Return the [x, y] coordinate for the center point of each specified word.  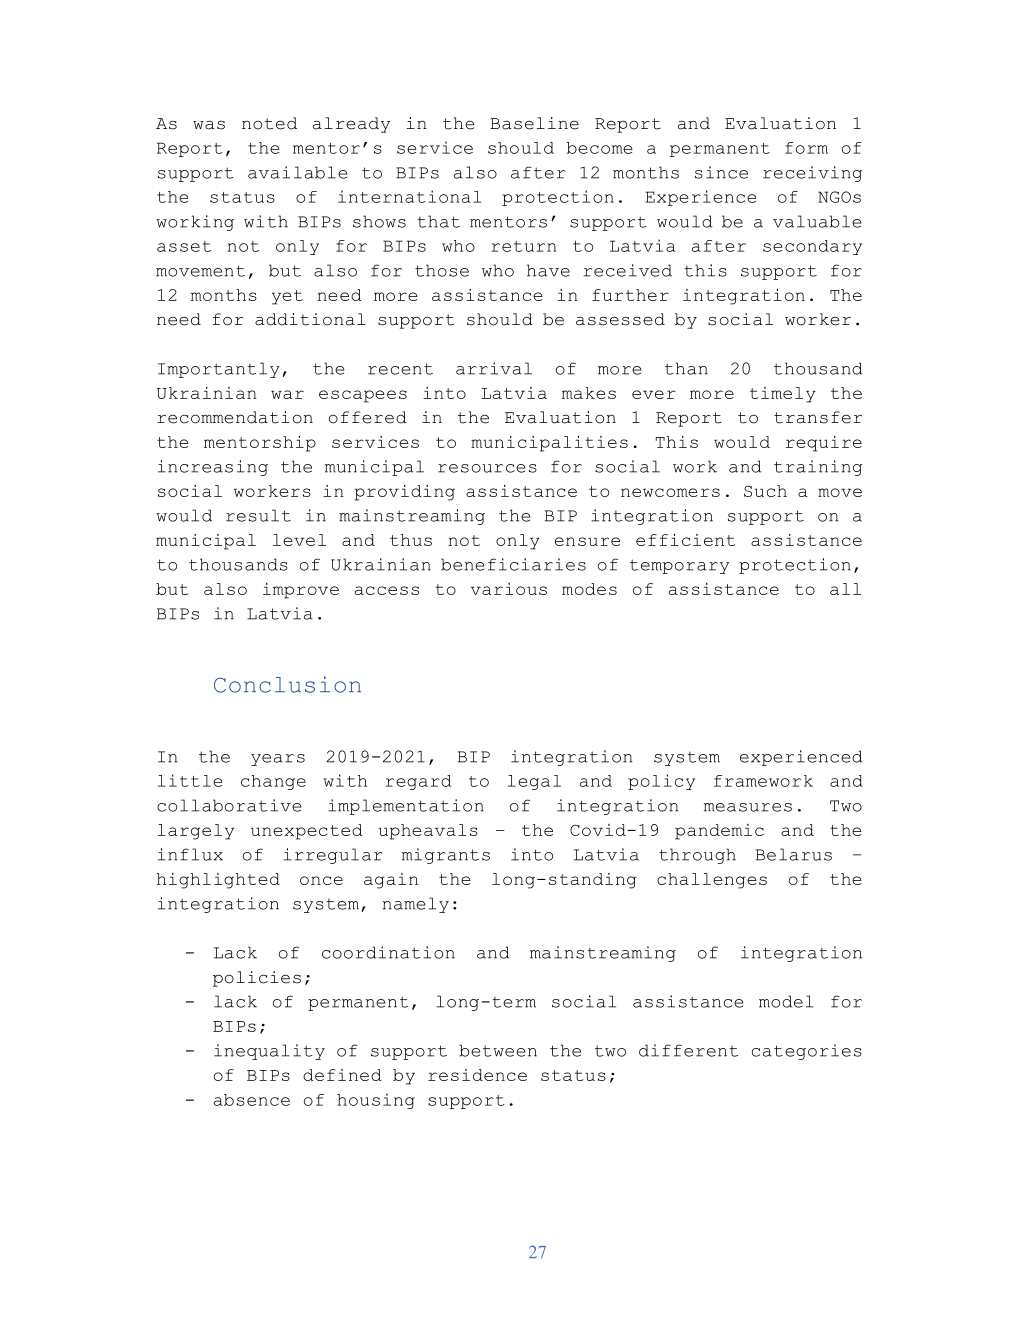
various [508, 589]
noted [269, 123]
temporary [679, 566]
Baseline [534, 123]
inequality [269, 1052]
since [721, 172]
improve [301, 591]
